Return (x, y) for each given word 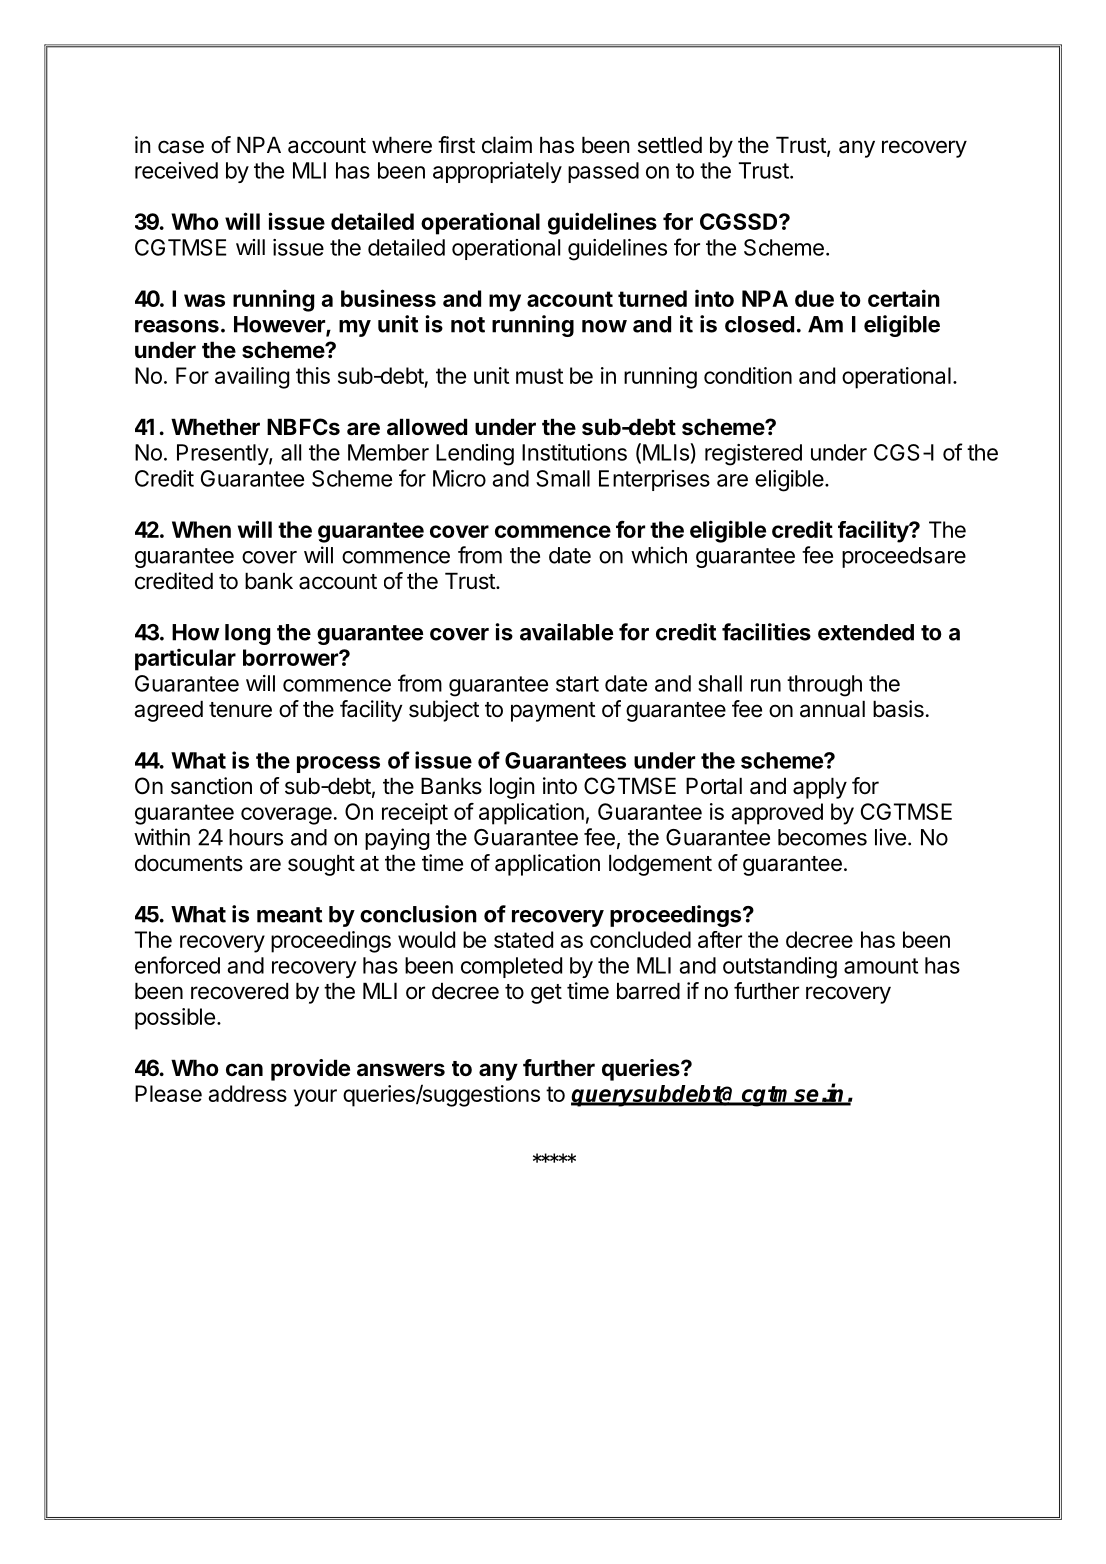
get (546, 994)
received (176, 170)
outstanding (780, 968)
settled (670, 145)
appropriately (497, 172)
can (244, 1070)
